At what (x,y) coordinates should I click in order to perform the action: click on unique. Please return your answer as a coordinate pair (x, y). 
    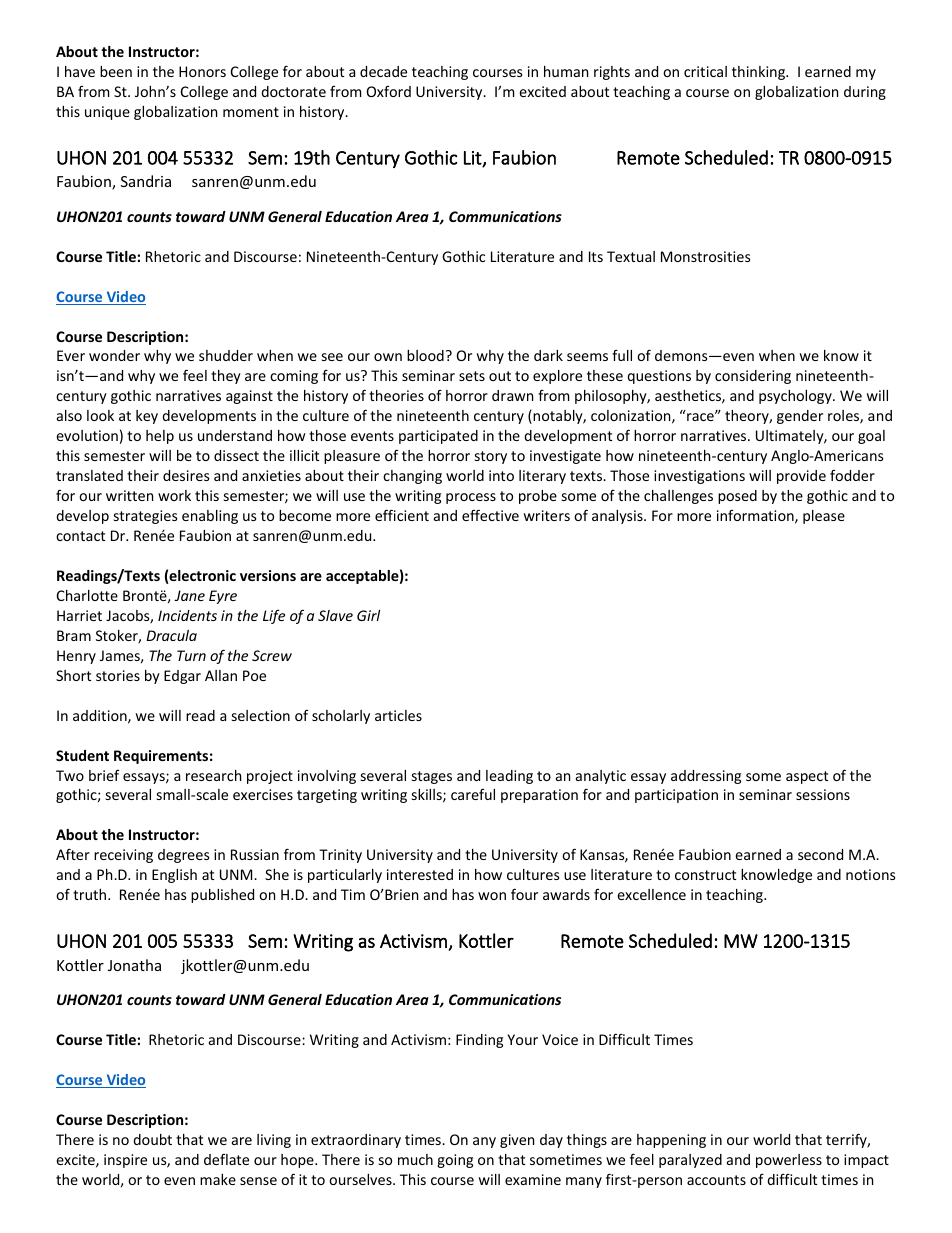
    Looking at the image, I should click on (107, 113).
